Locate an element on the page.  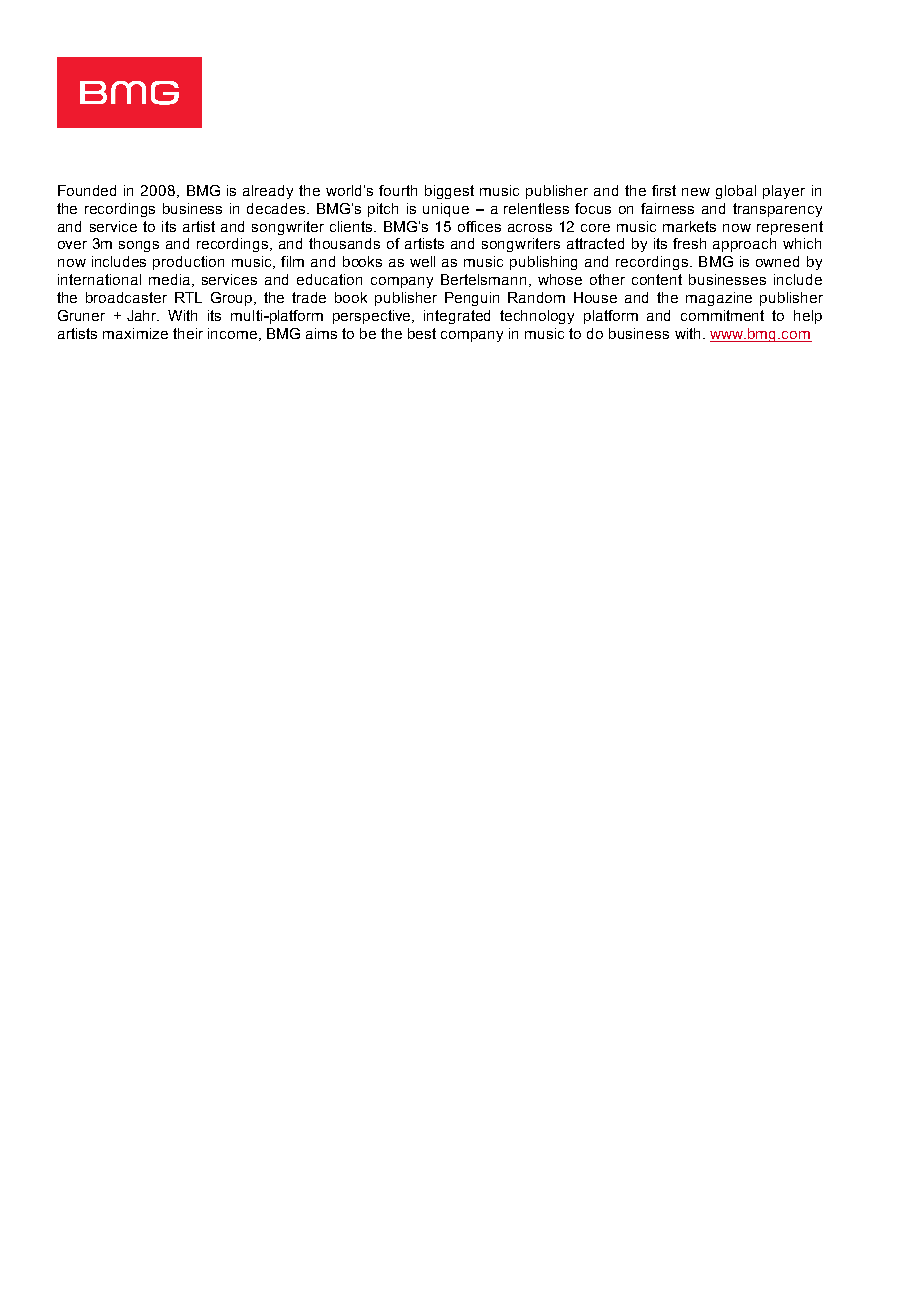
media is located at coordinates (169, 279).
